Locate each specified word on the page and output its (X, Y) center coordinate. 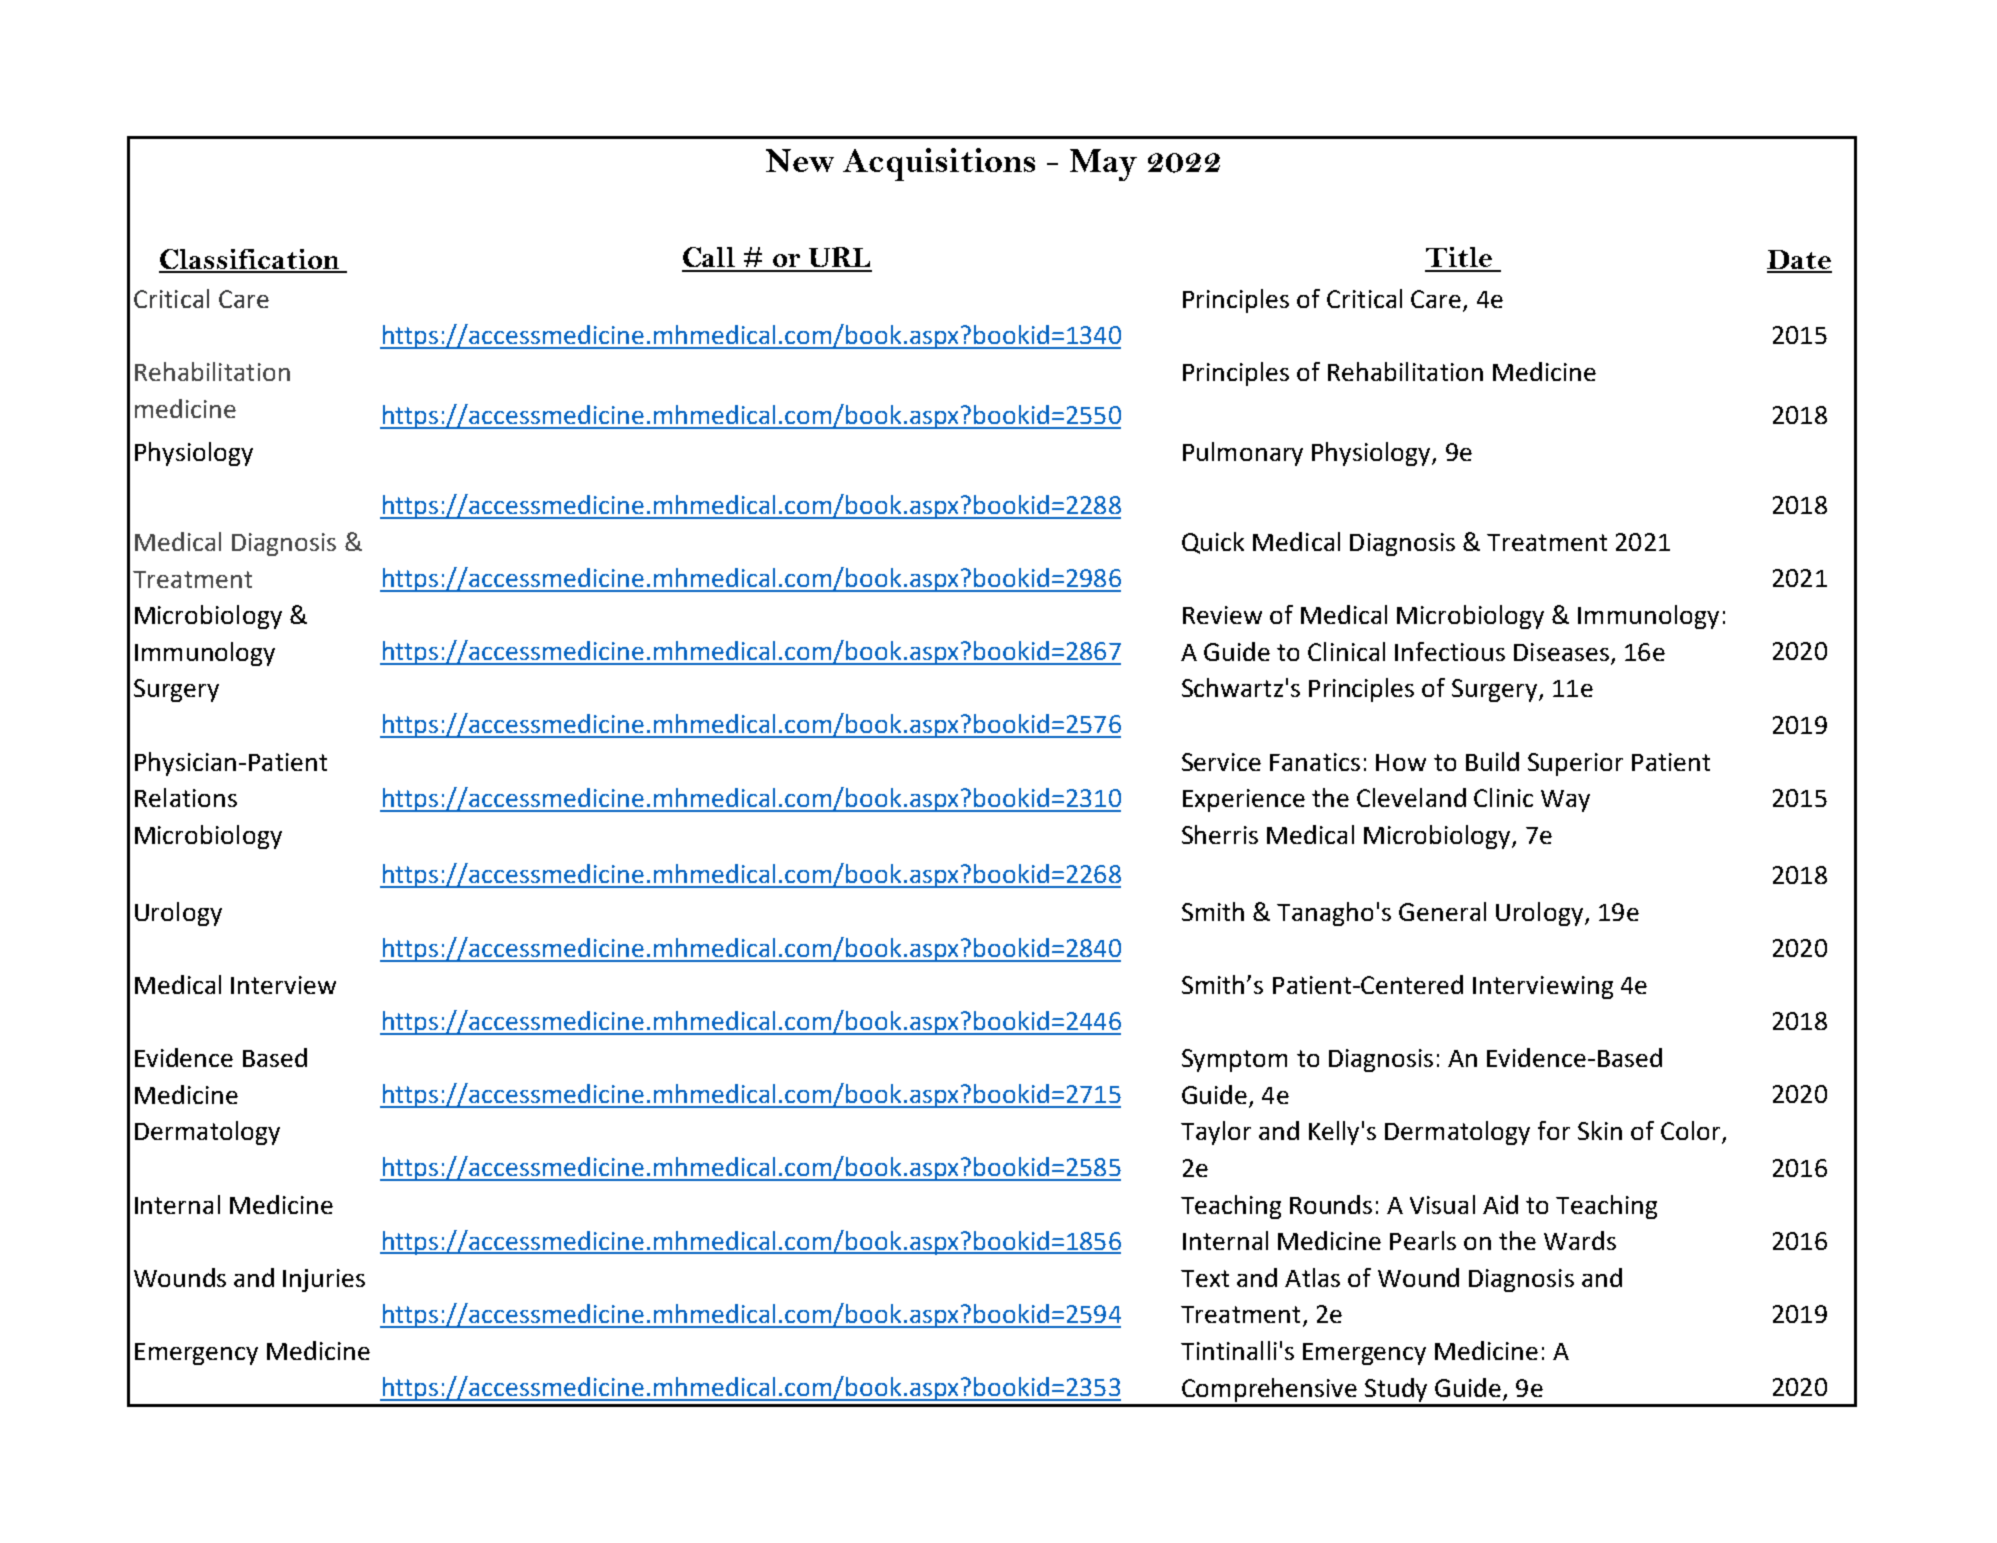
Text (1205, 1278)
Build (1492, 761)
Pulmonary (1243, 454)
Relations (186, 797)
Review (1222, 615)
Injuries (324, 1280)
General (1442, 911)
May (1103, 165)
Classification (250, 260)
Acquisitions (939, 164)
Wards (1580, 1240)
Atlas (1312, 1277)
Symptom (1234, 1060)
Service (1221, 762)
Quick (1213, 543)
